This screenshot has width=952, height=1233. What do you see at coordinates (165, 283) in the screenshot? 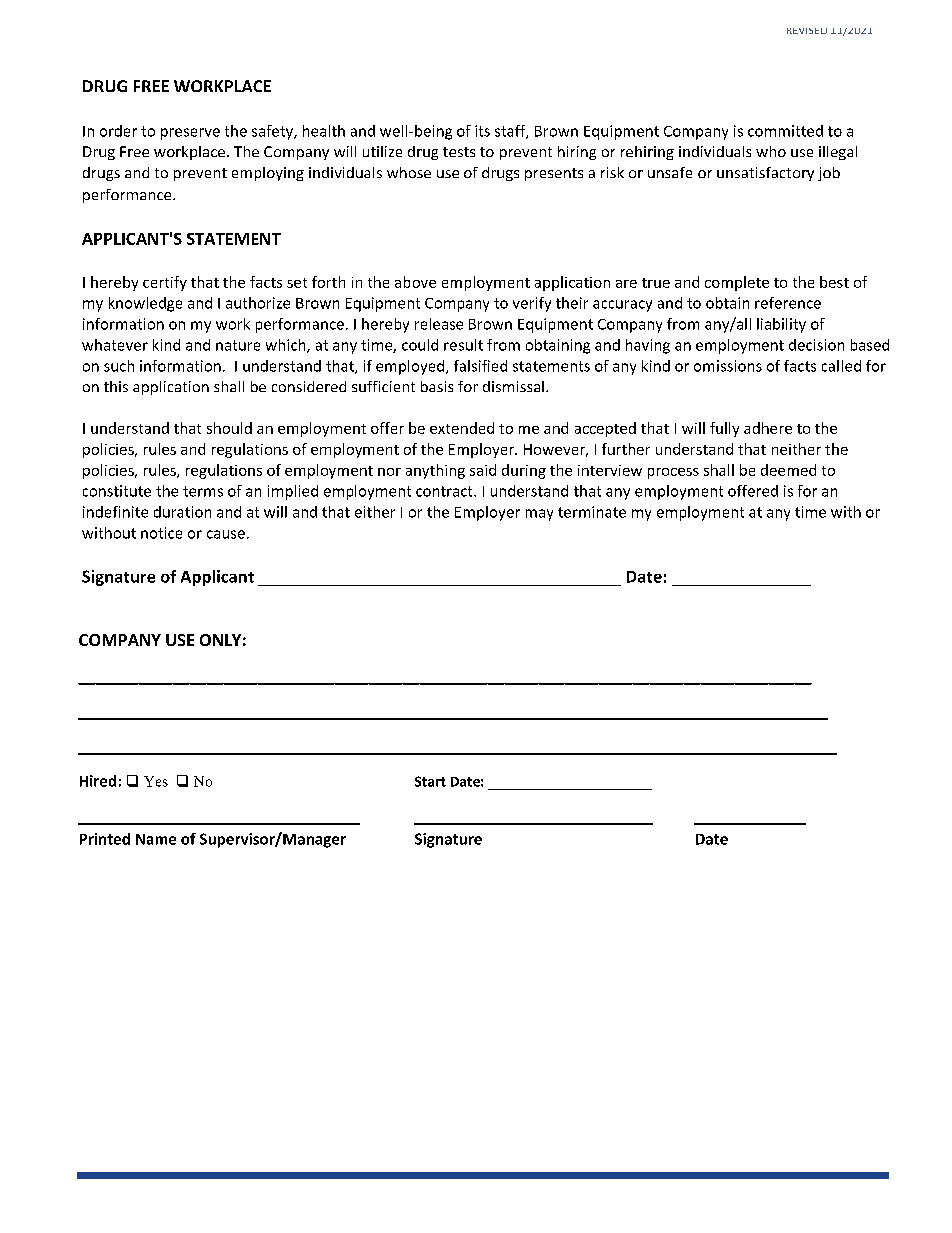
I see `certify` at bounding box center [165, 283].
